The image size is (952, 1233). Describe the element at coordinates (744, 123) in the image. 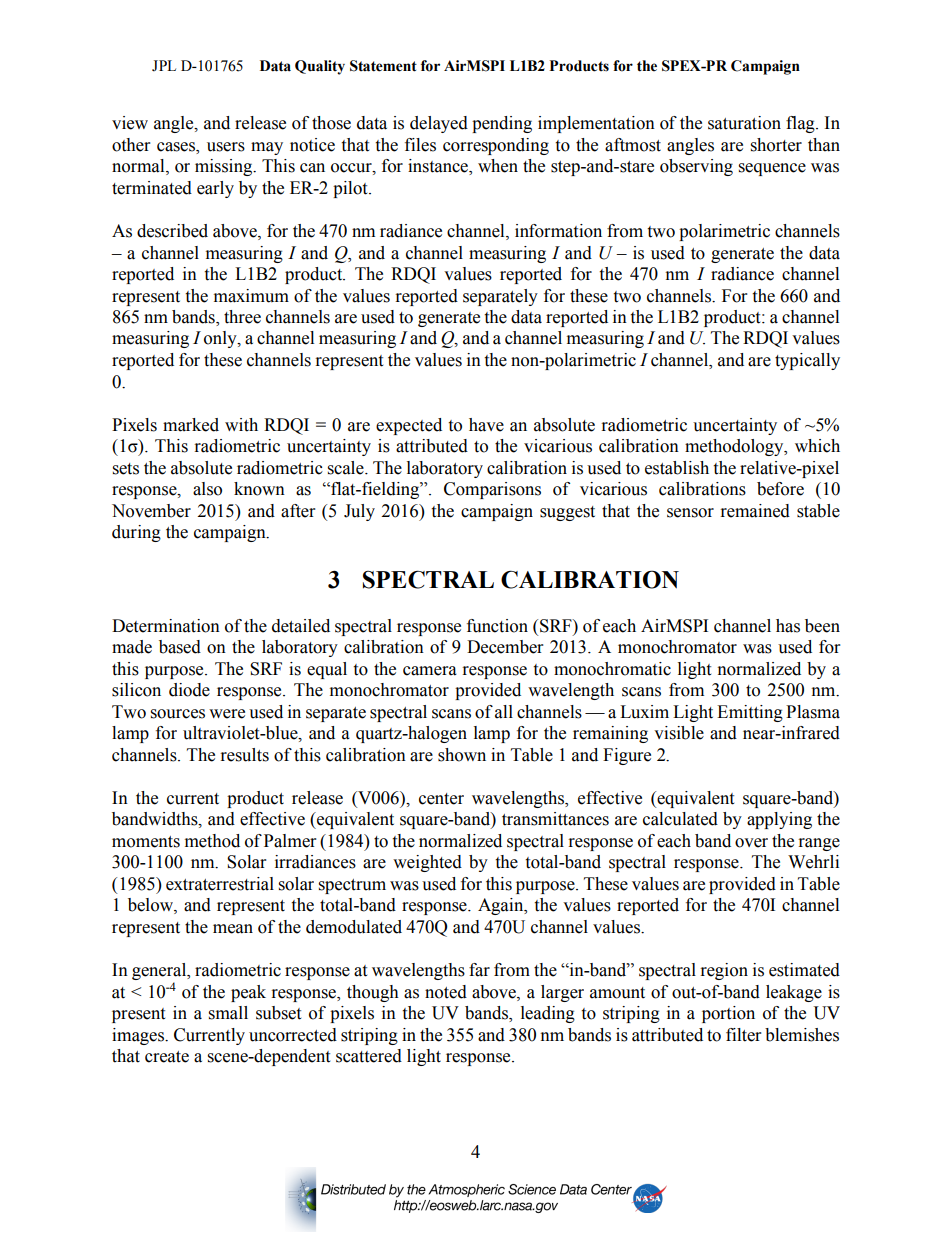

I see `saturation` at that location.
